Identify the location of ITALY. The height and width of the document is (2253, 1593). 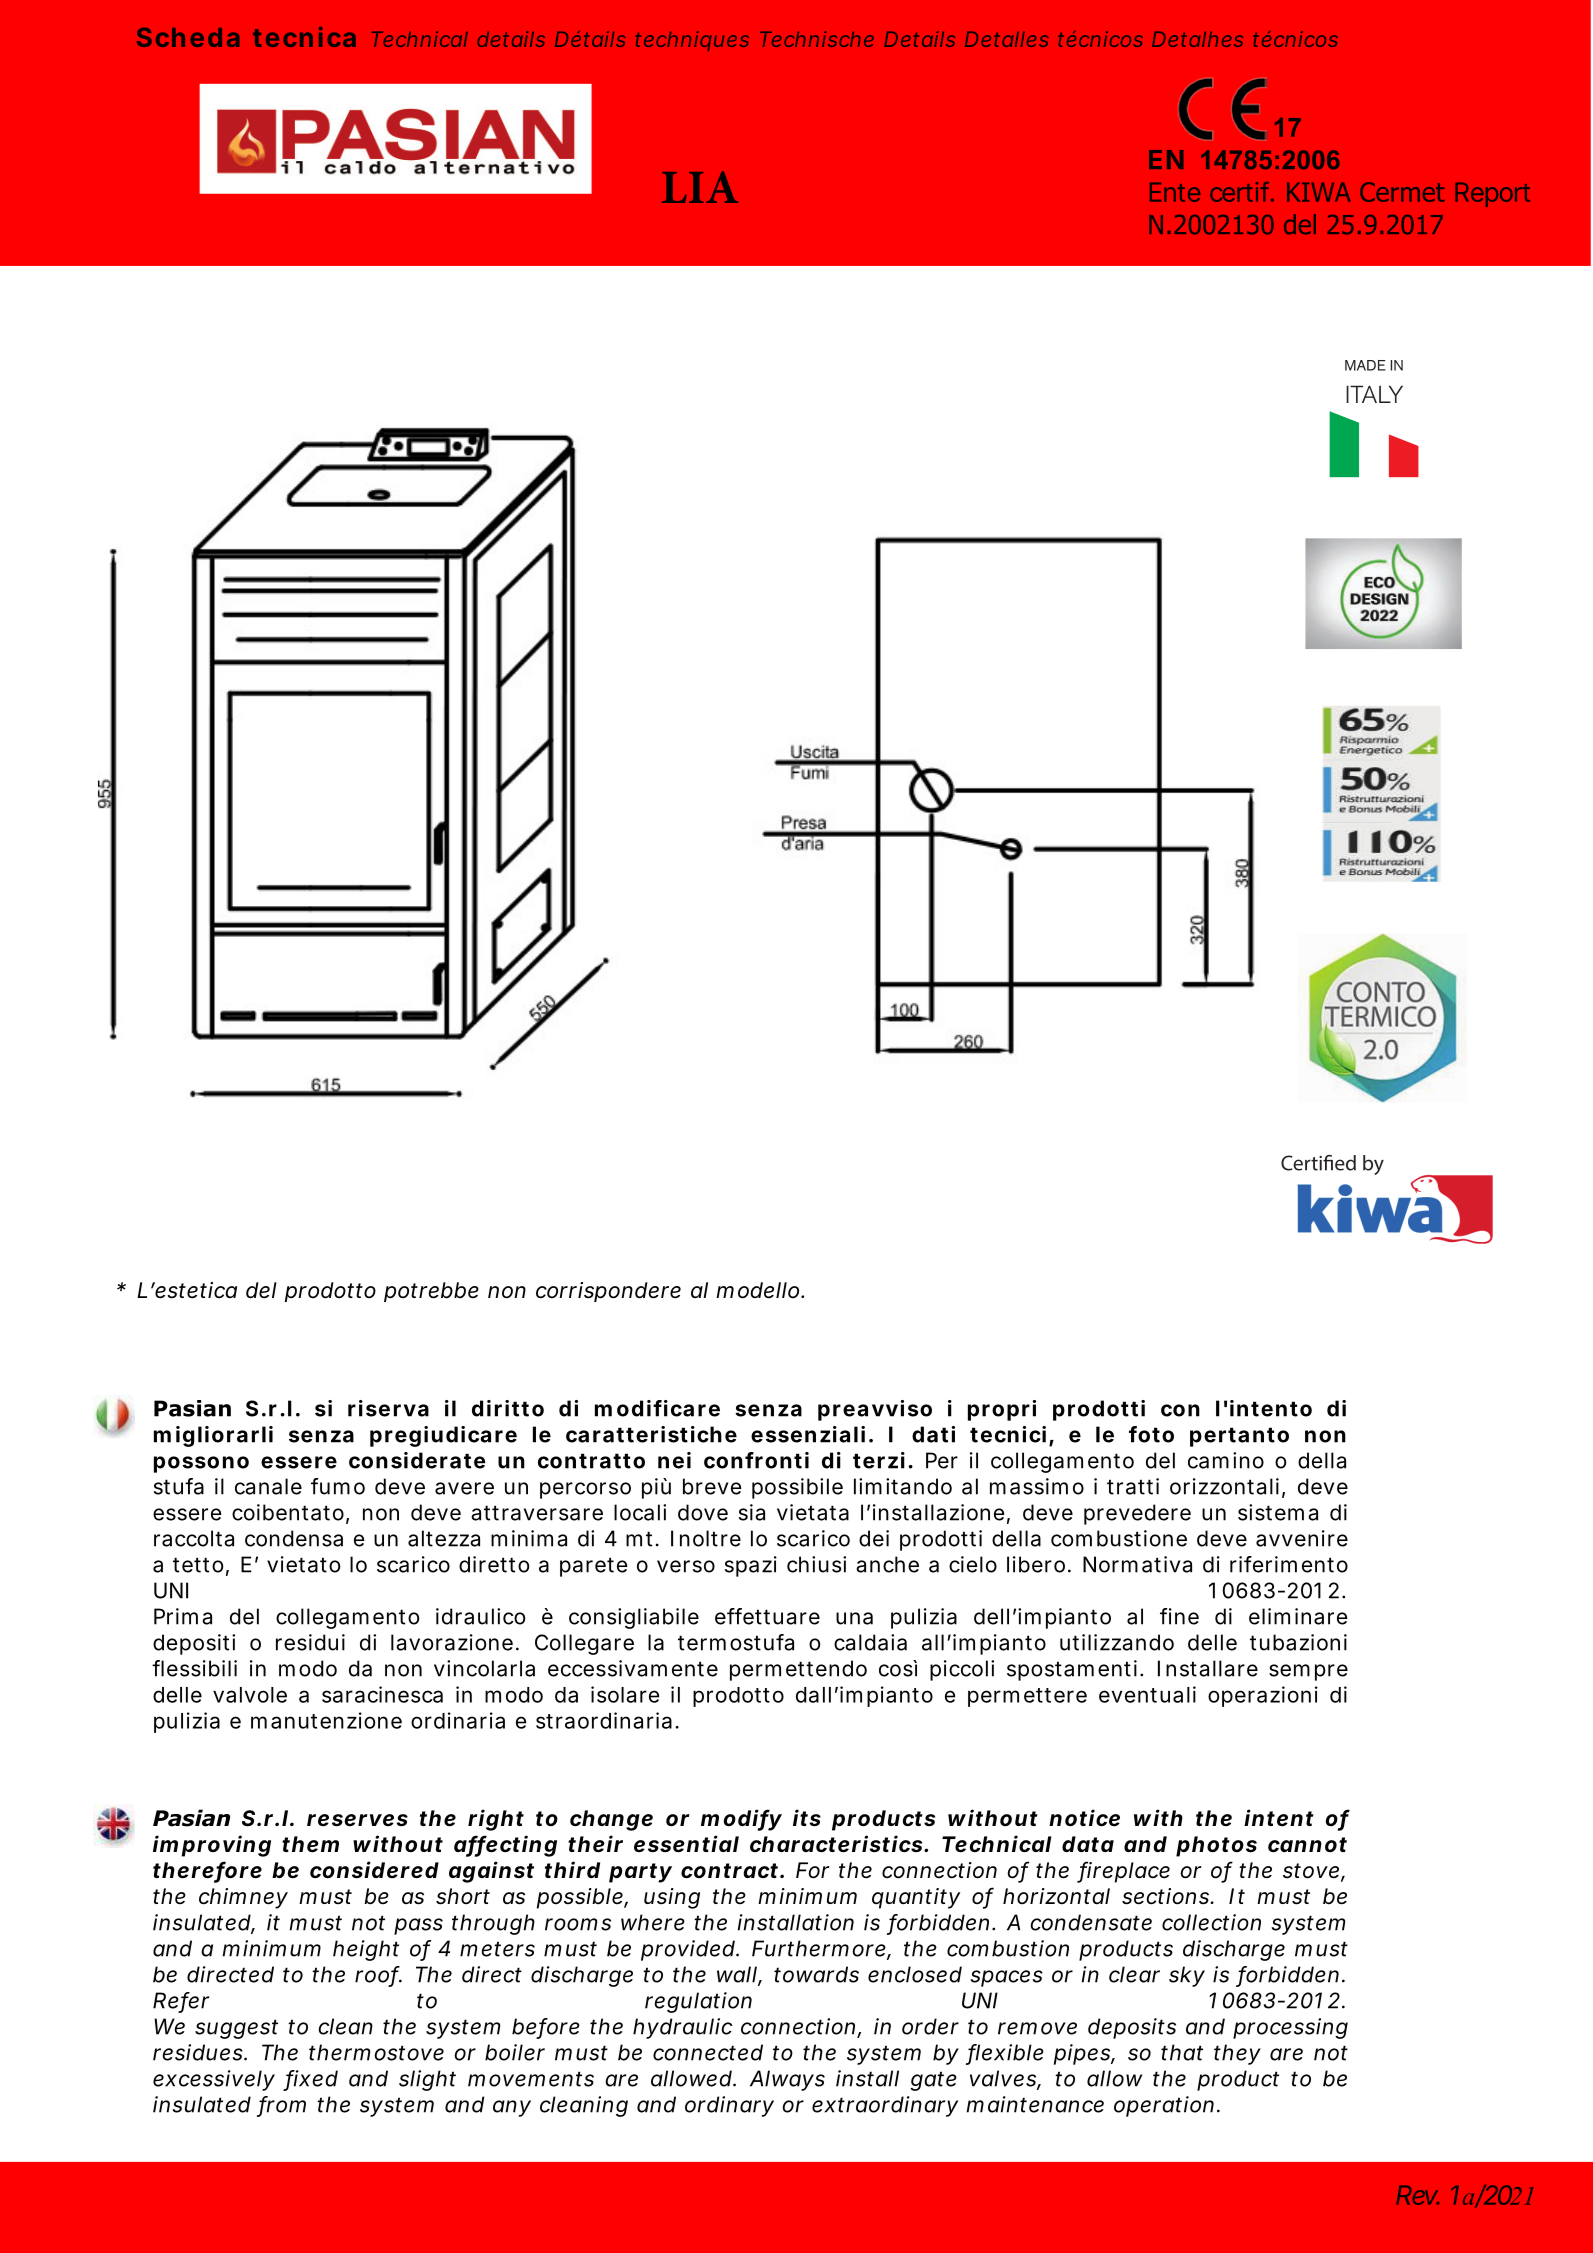
(1374, 394).
